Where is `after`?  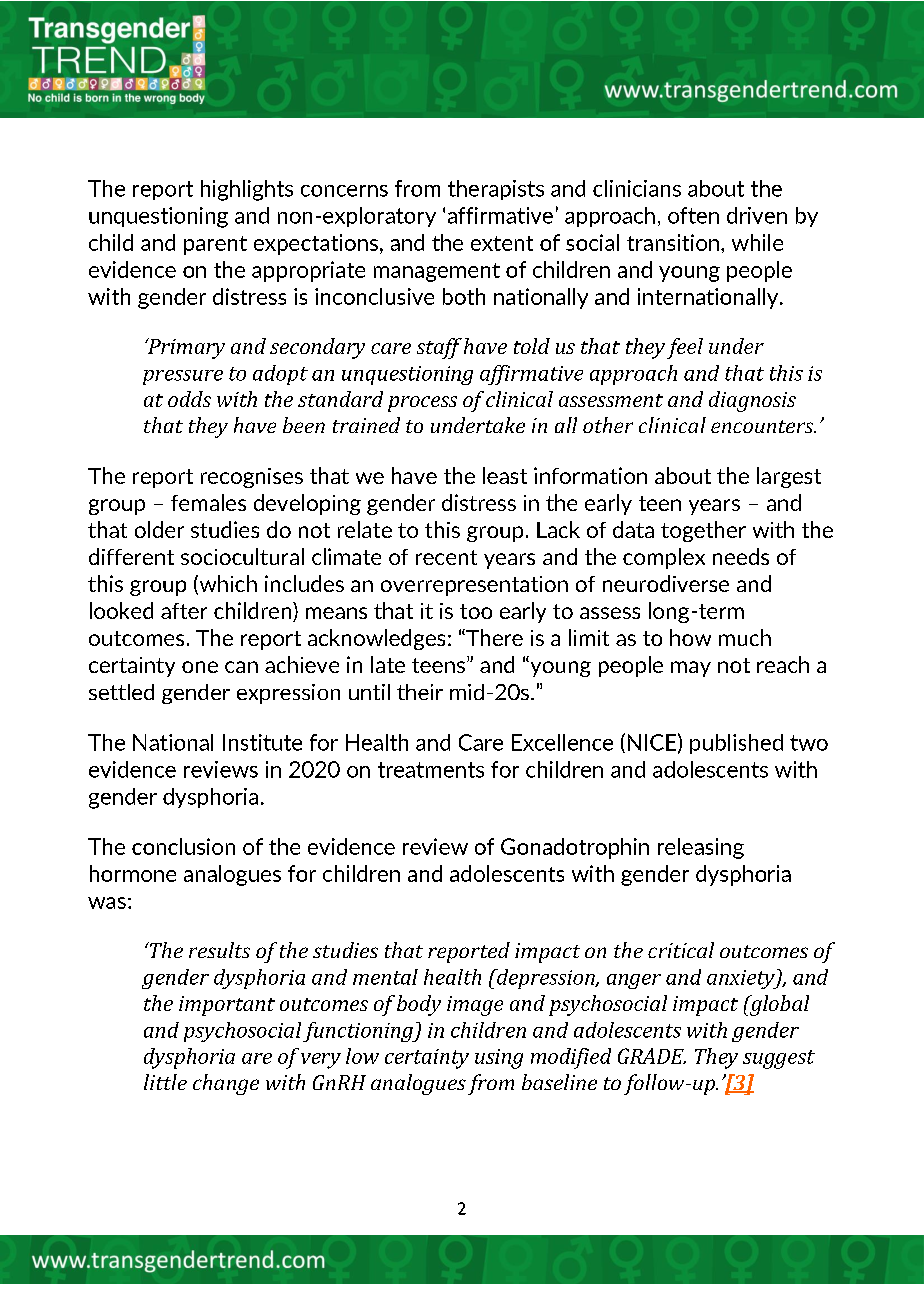
after is located at coordinates (184, 611).
